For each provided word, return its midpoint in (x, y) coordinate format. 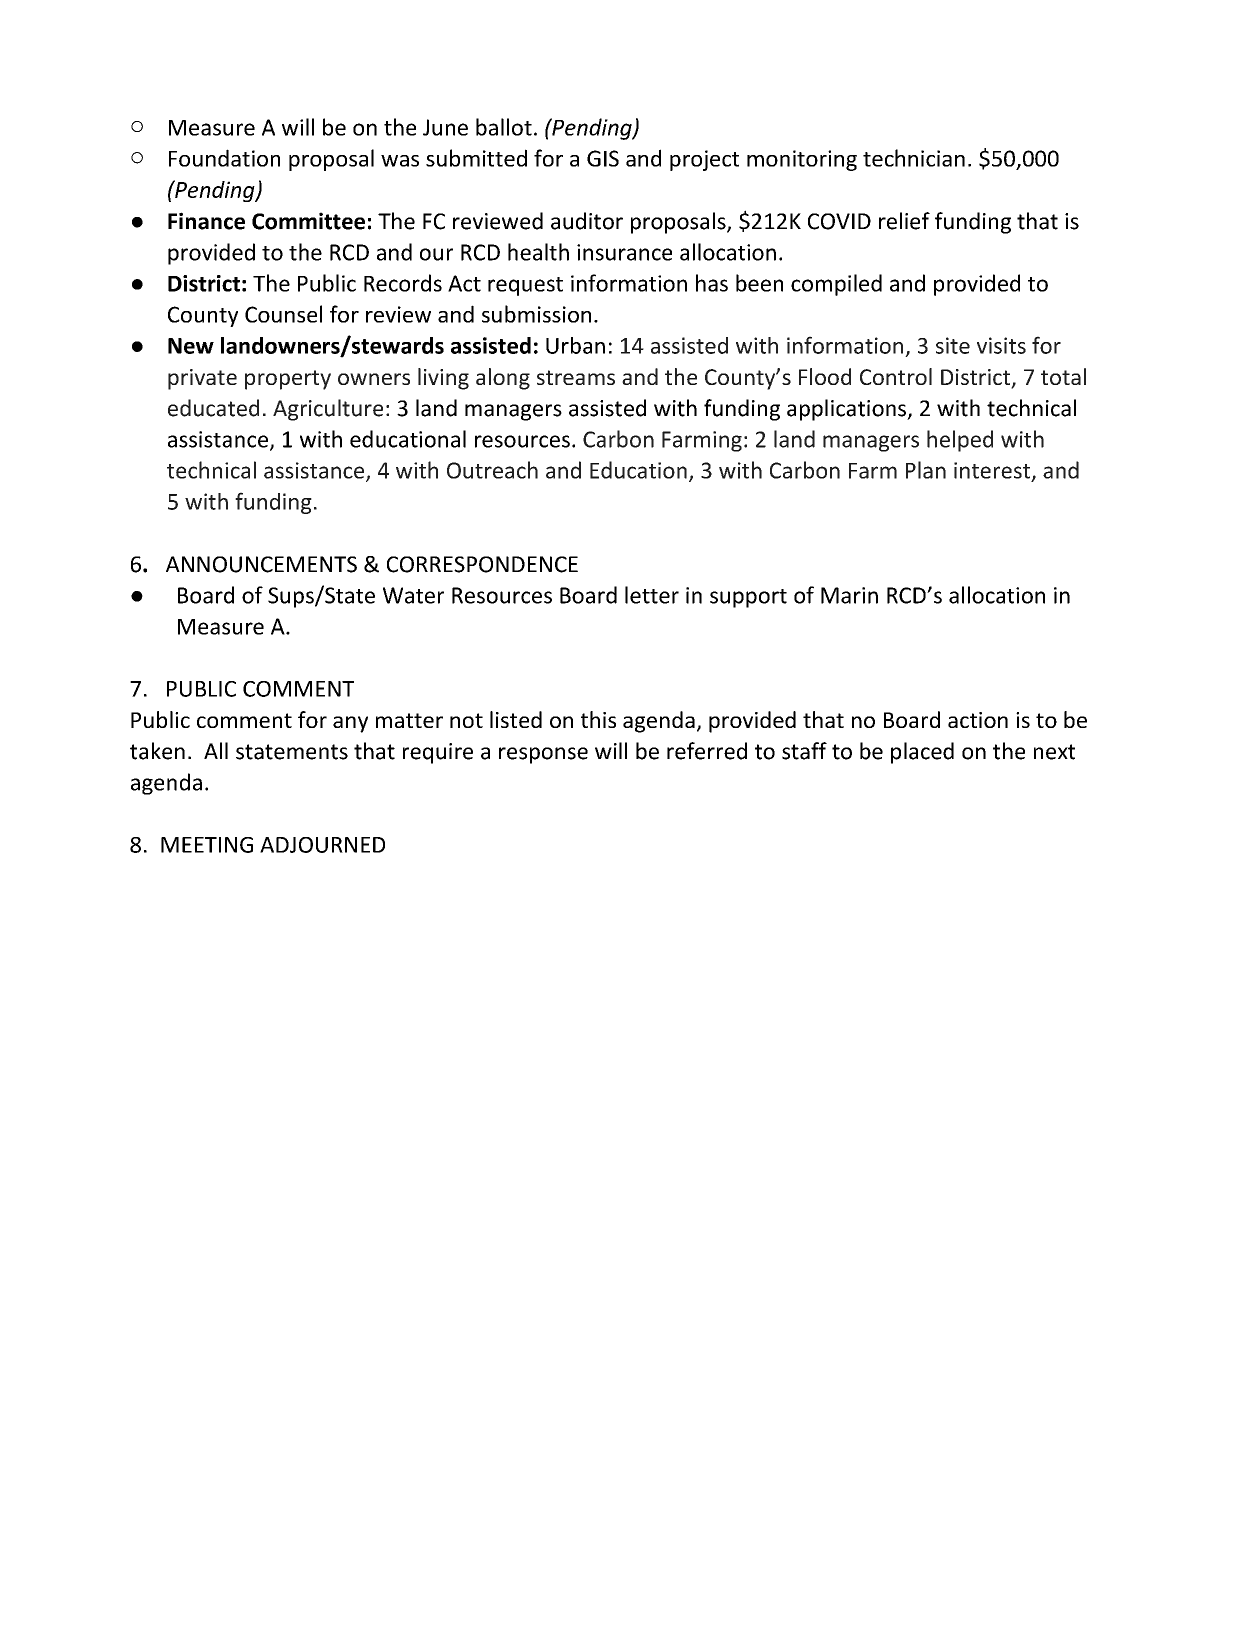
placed (922, 753)
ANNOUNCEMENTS (261, 564)
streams (576, 377)
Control (896, 376)
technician (914, 158)
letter (652, 595)
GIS (603, 158)
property (288, 380)
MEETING (207, 845)
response (543, 755)
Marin (849, 595)
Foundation (224, 158)
